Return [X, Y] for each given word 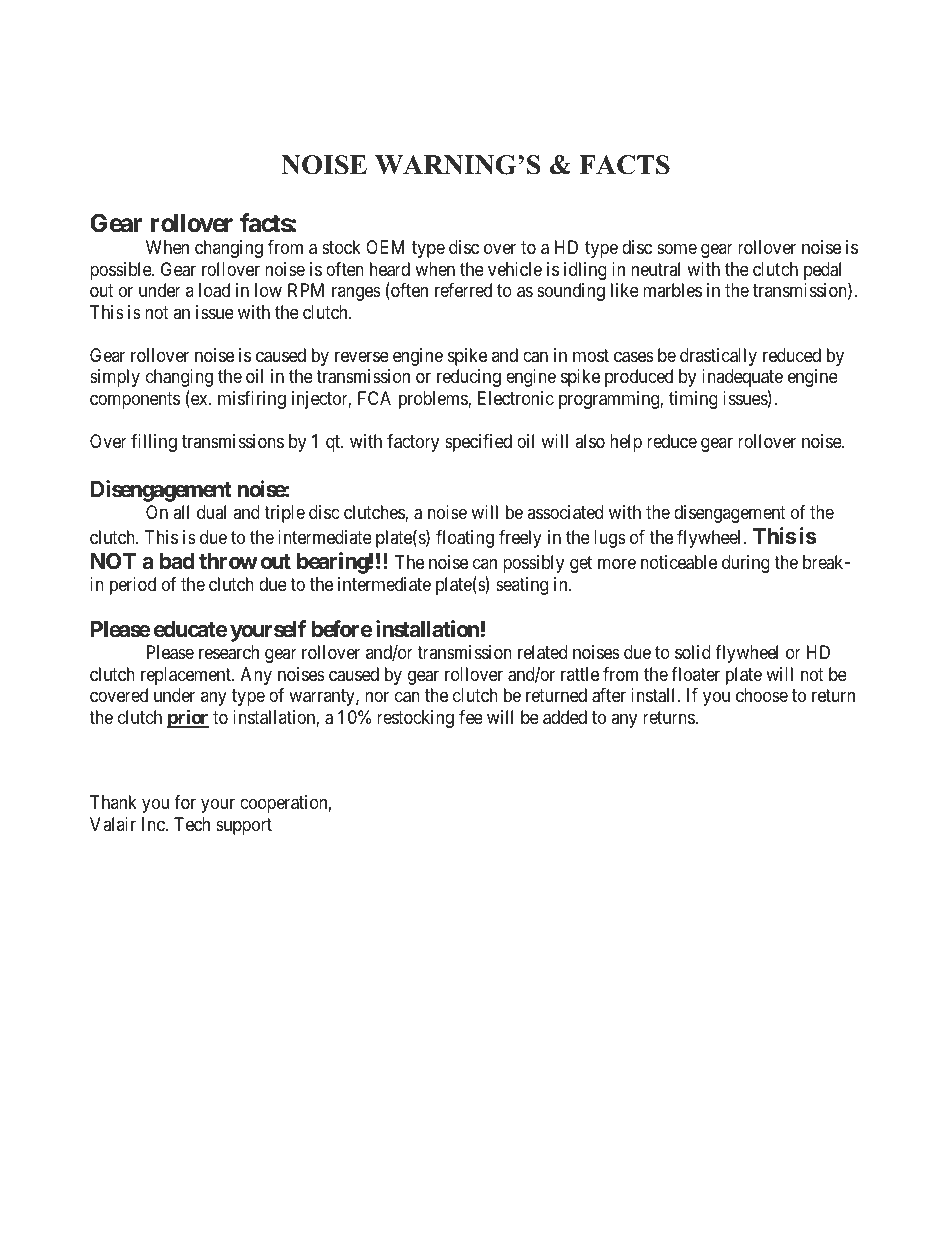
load [214, 290]
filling [154, 443]
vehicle [515, 269]
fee [471, 717]
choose [762, 695]
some [677, 249]
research [229, 652]
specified [478, 443]
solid [693, 652]
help [626, 443]
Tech [192, 824]
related [542, 652]
